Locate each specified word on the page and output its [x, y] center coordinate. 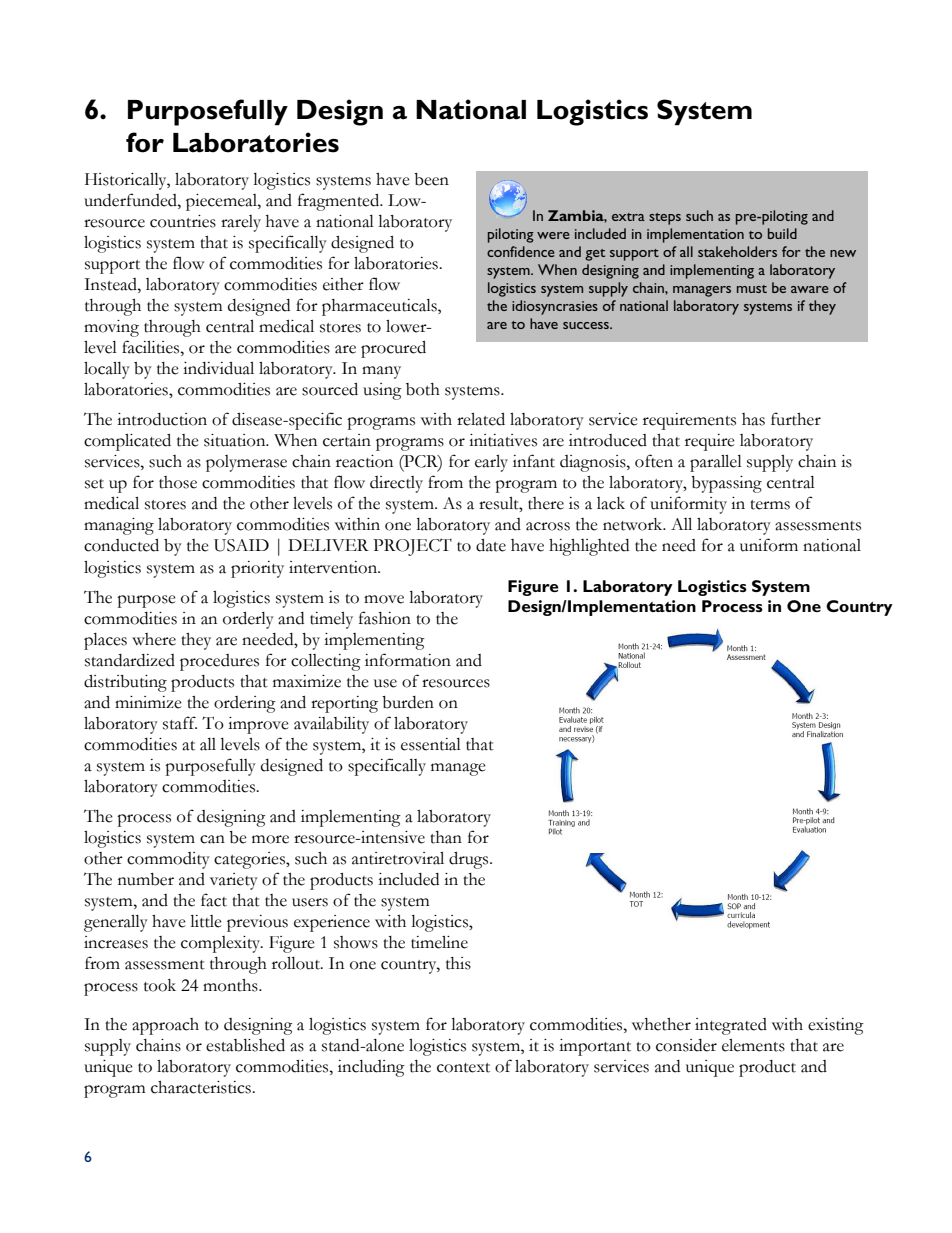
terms [770, 505]
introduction [162, 419]
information [408, 660]
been [431, 179]
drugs [470, 860]
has [753, 419]
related [481, 419]
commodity [168, 860]
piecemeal [222, 202]
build [782, 233]
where [154, 639]
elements [753, 1045]
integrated [731, 1026]
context [463, 1068]
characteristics [202, 1087]
